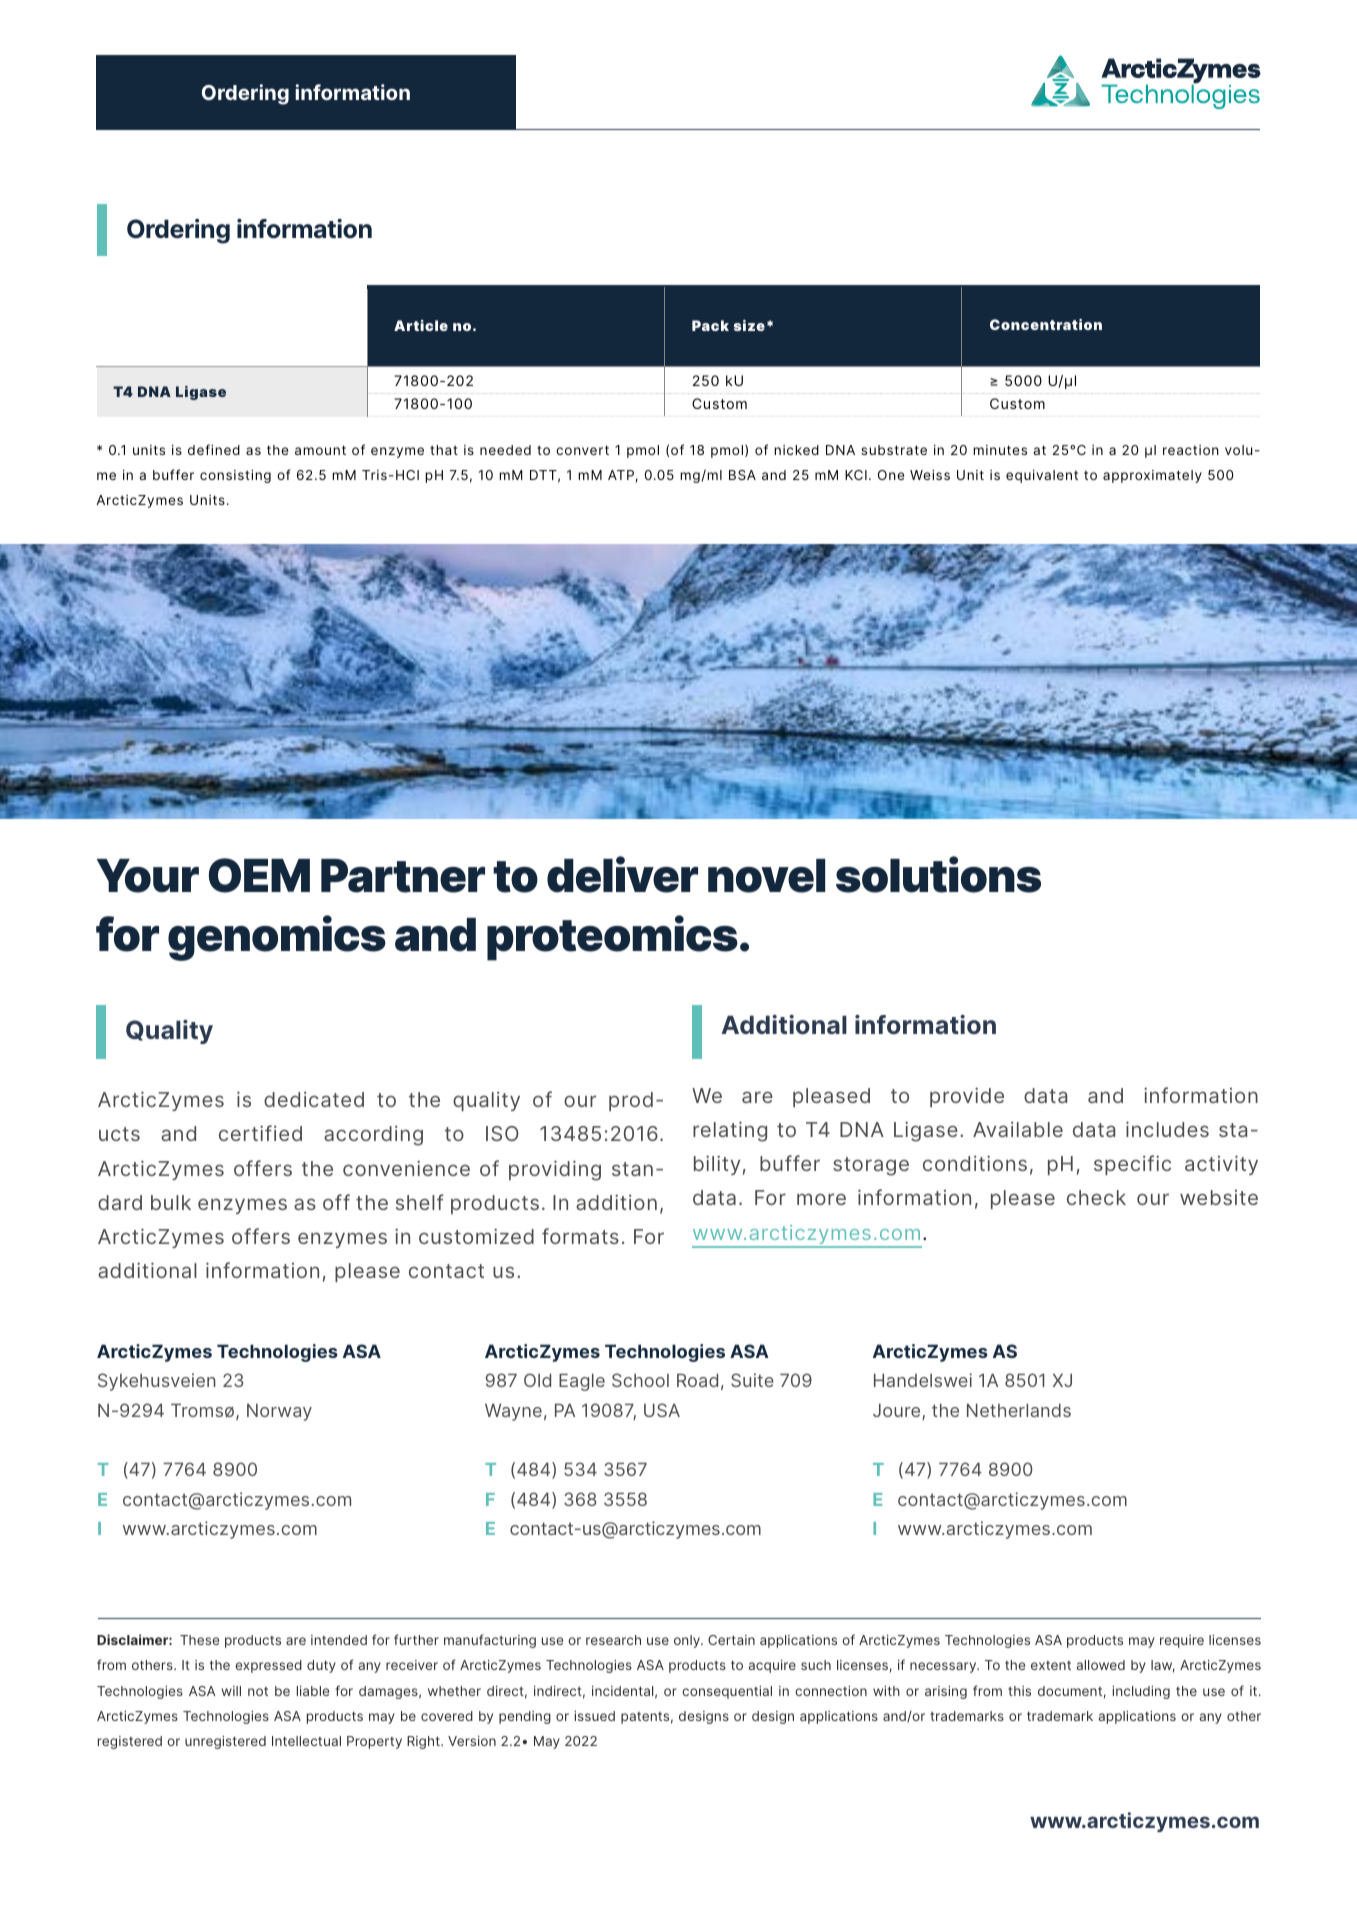  Describe the element at coordinates (258, 1691) in the screenshot. I see `not` at that location.
